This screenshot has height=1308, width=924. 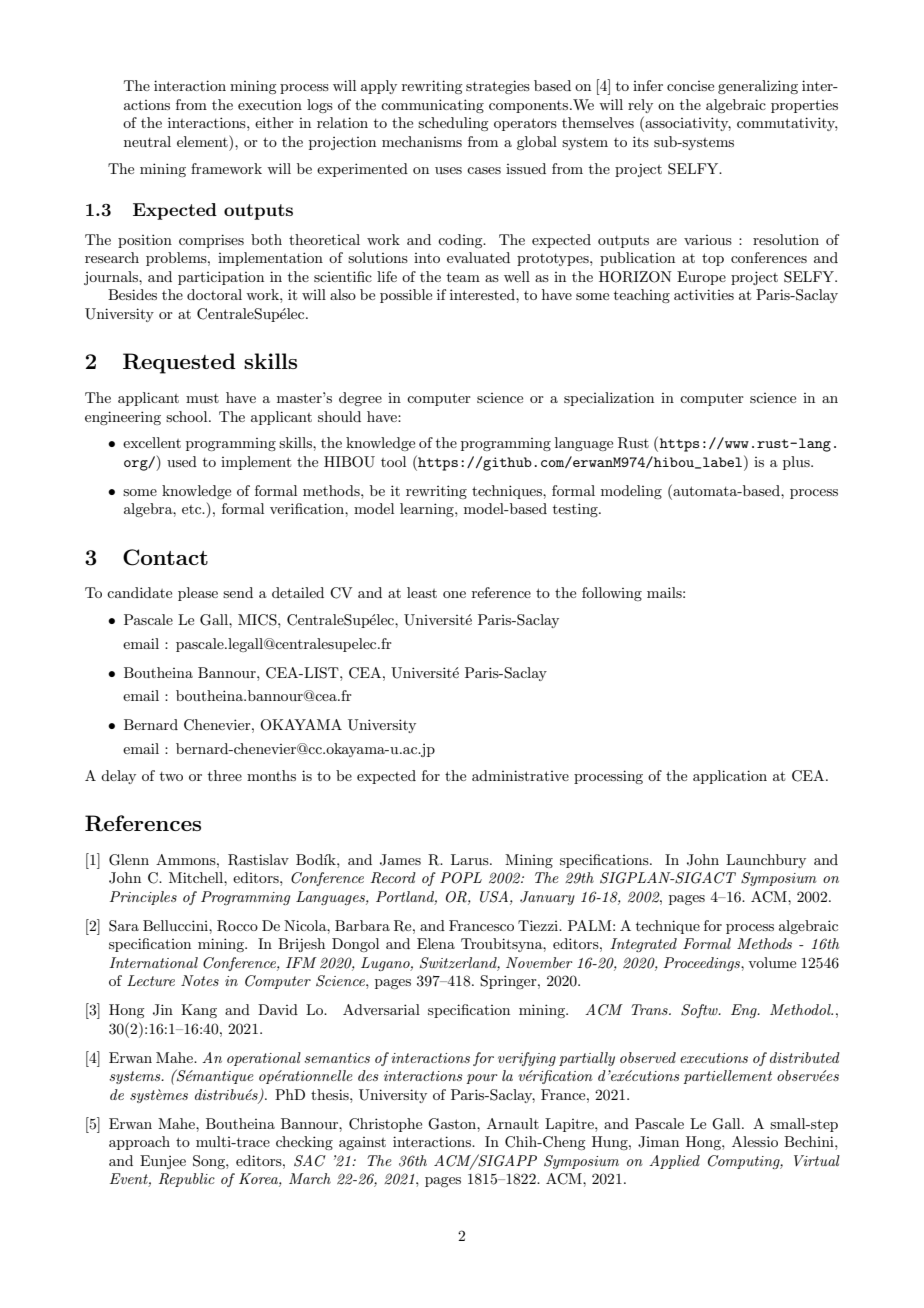 I want to click on least, so click(x=422, y=592).
